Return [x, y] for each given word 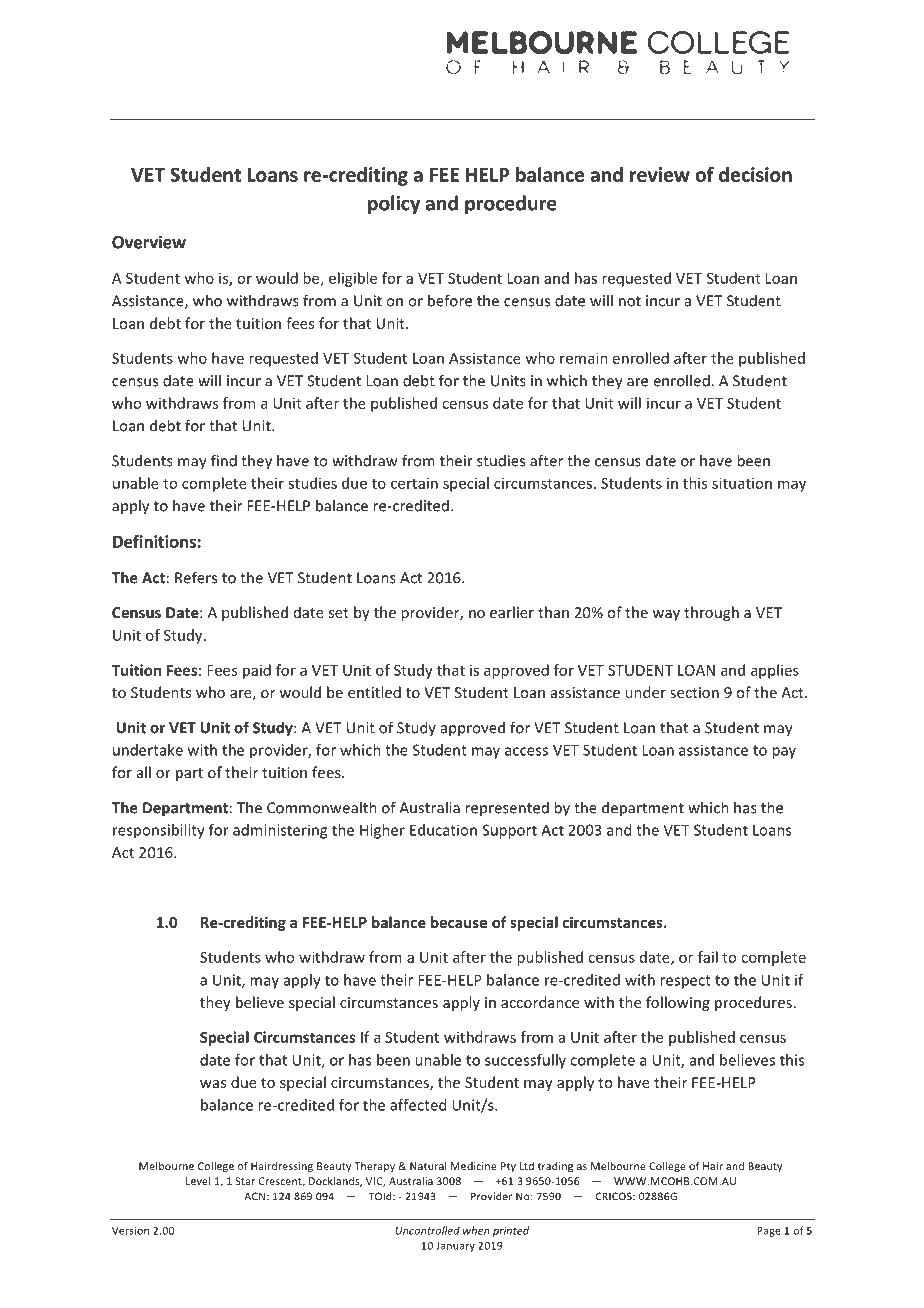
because [459, 922]
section [694, 692]
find [224, 460]
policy [394, 204]
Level [198, 1181]
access [526, 751]
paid [257, 671]
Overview [149, 242]
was [213, 1084]
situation [742, 483]
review [660, 174]
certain [414, 483]
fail [708, 957]
